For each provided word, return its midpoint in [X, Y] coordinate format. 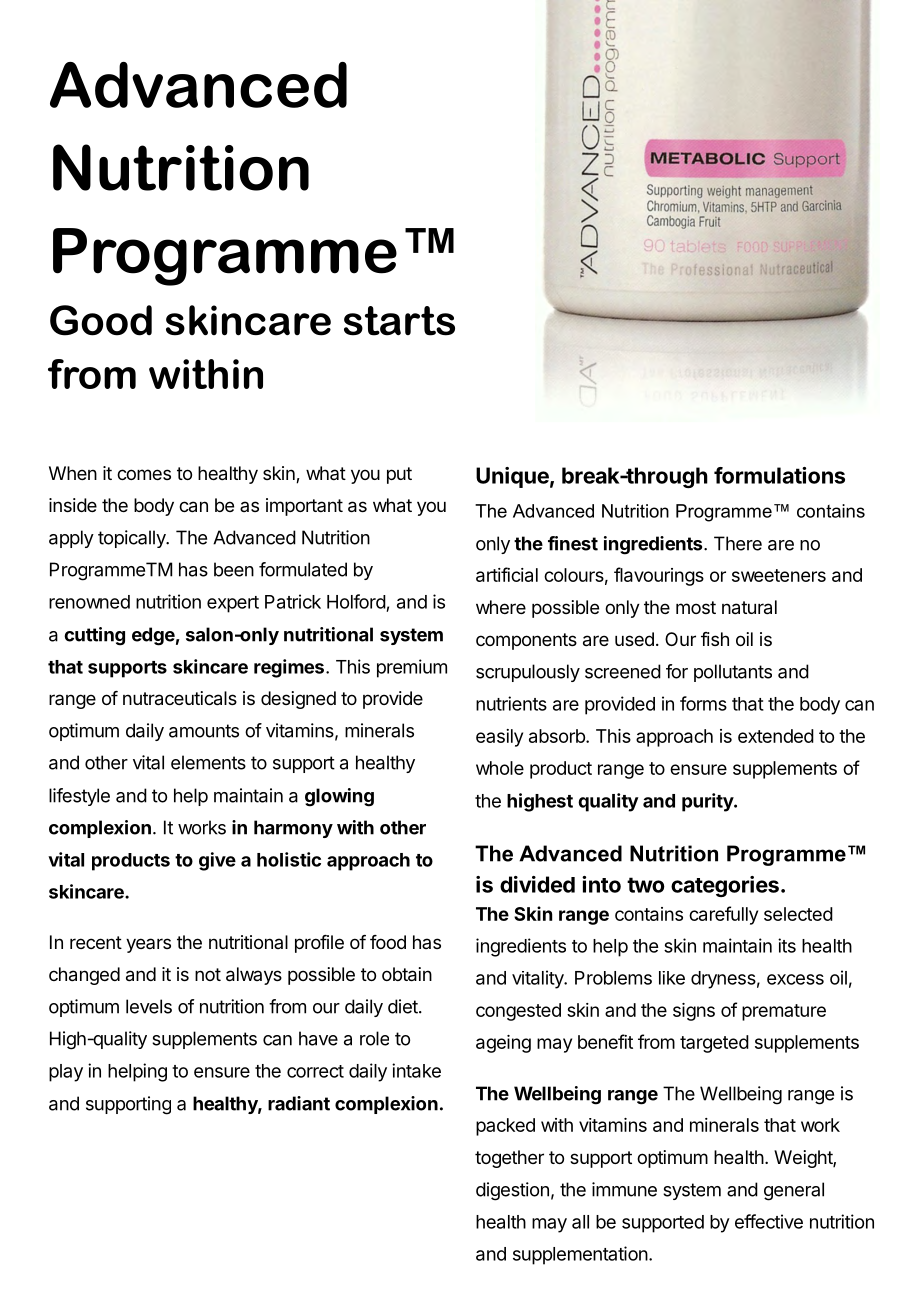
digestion [512, 1191]
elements [208, 762]
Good [101, 320]
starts [399, 321]
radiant [299, 1103]
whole [500, 768]
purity [708, 802]
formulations [779, 475]
